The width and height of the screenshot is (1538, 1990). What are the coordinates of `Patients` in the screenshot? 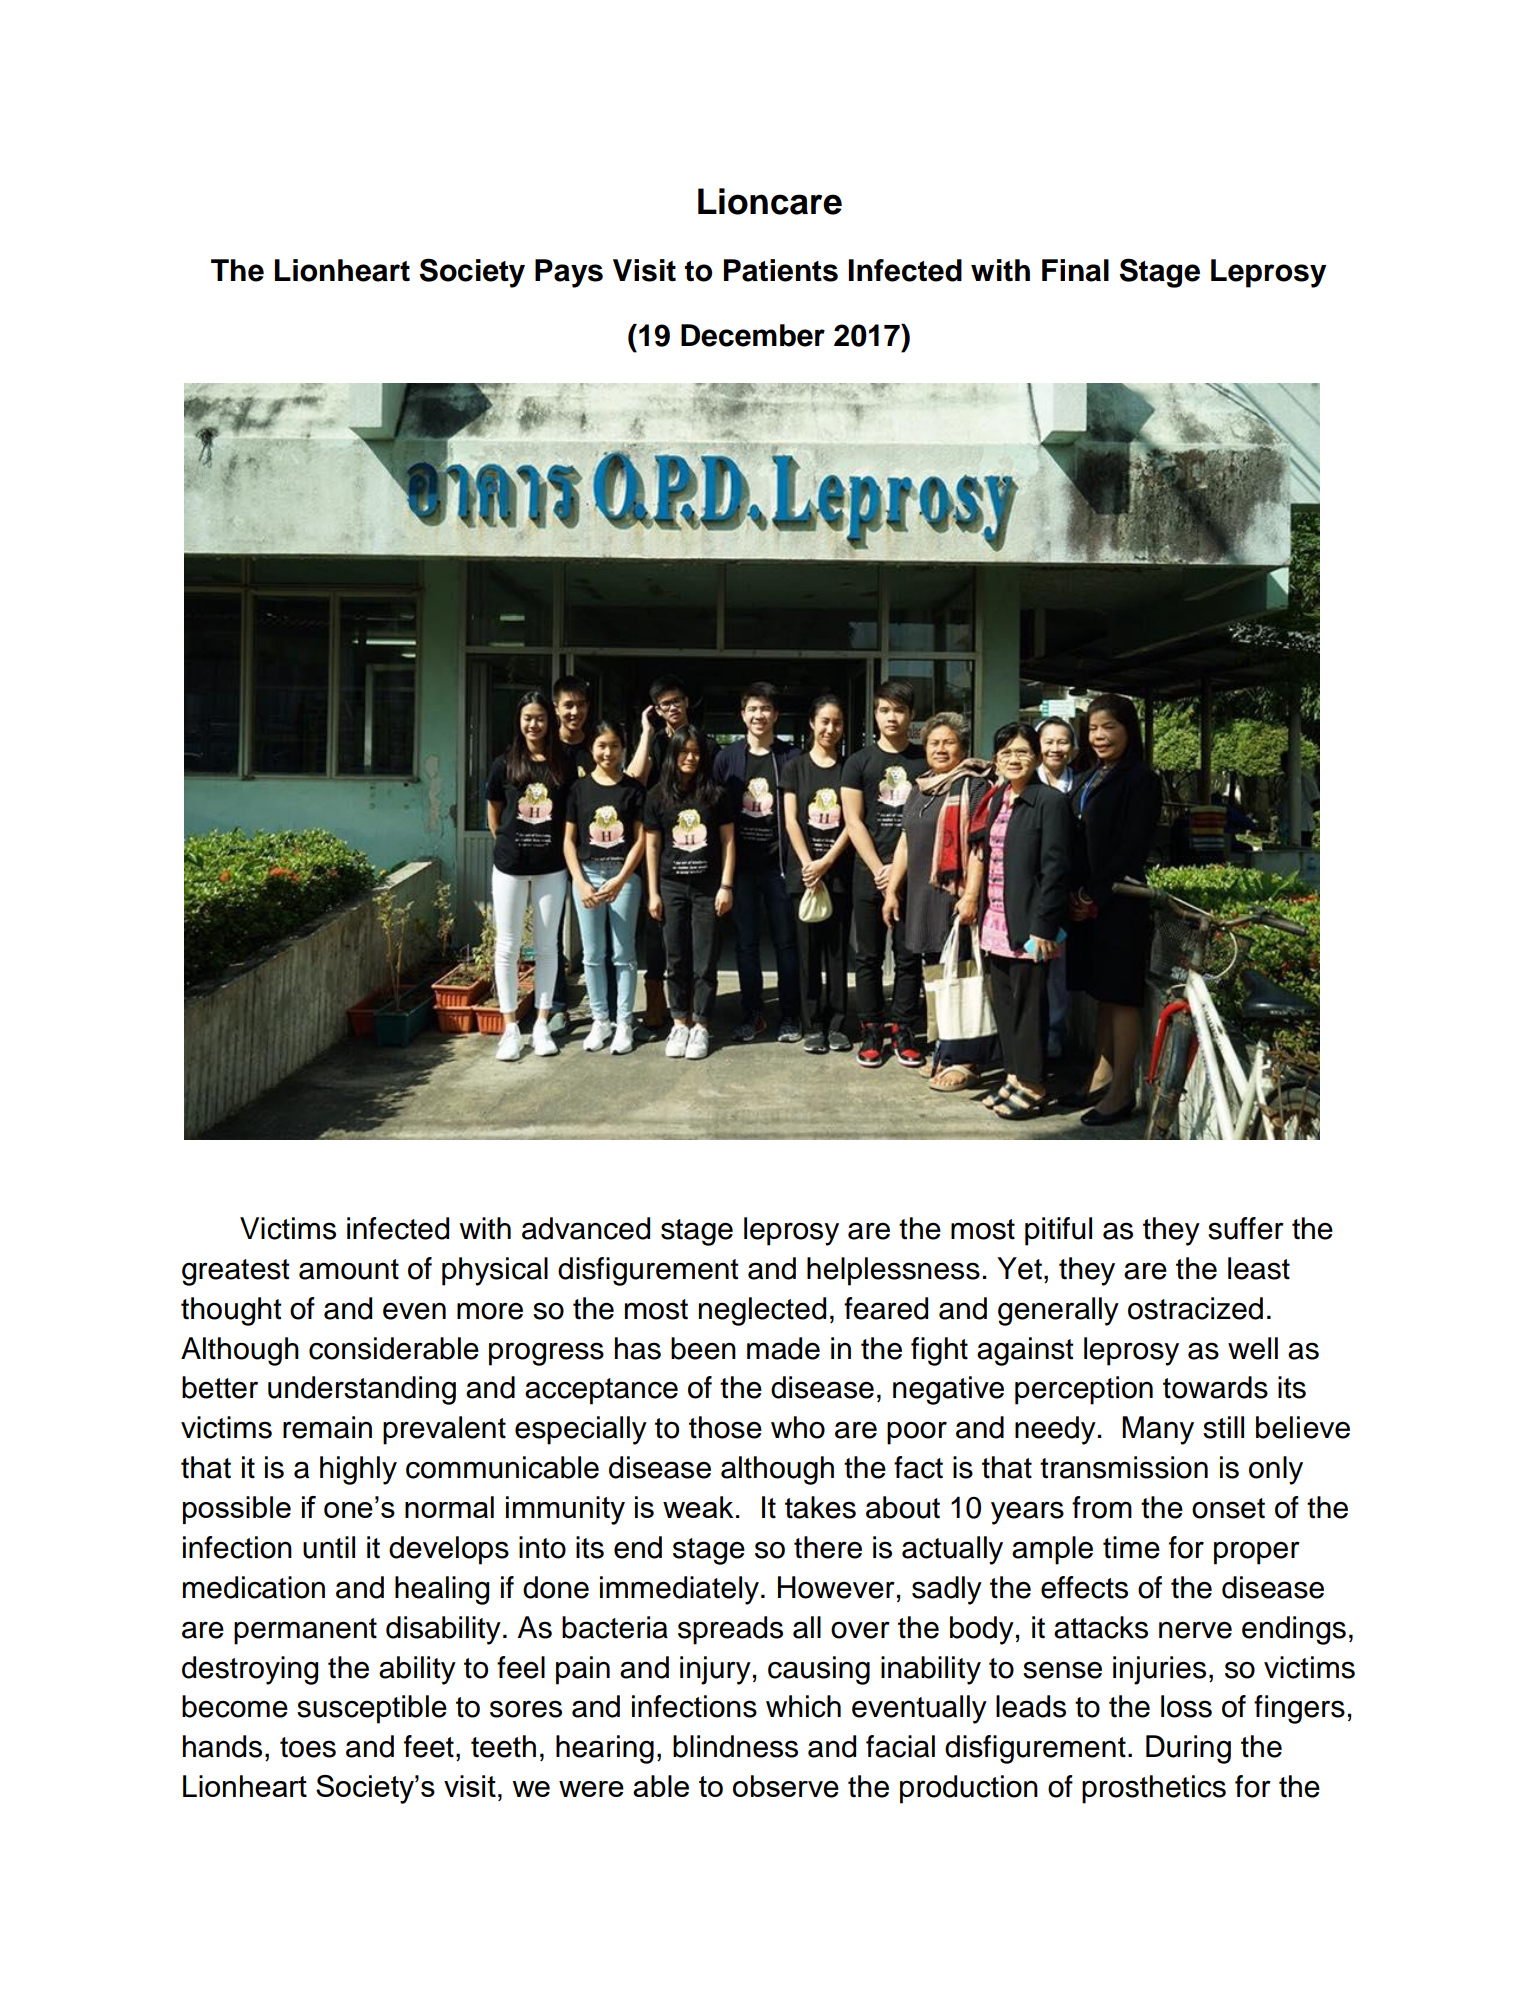 It's located at (781, 270).
